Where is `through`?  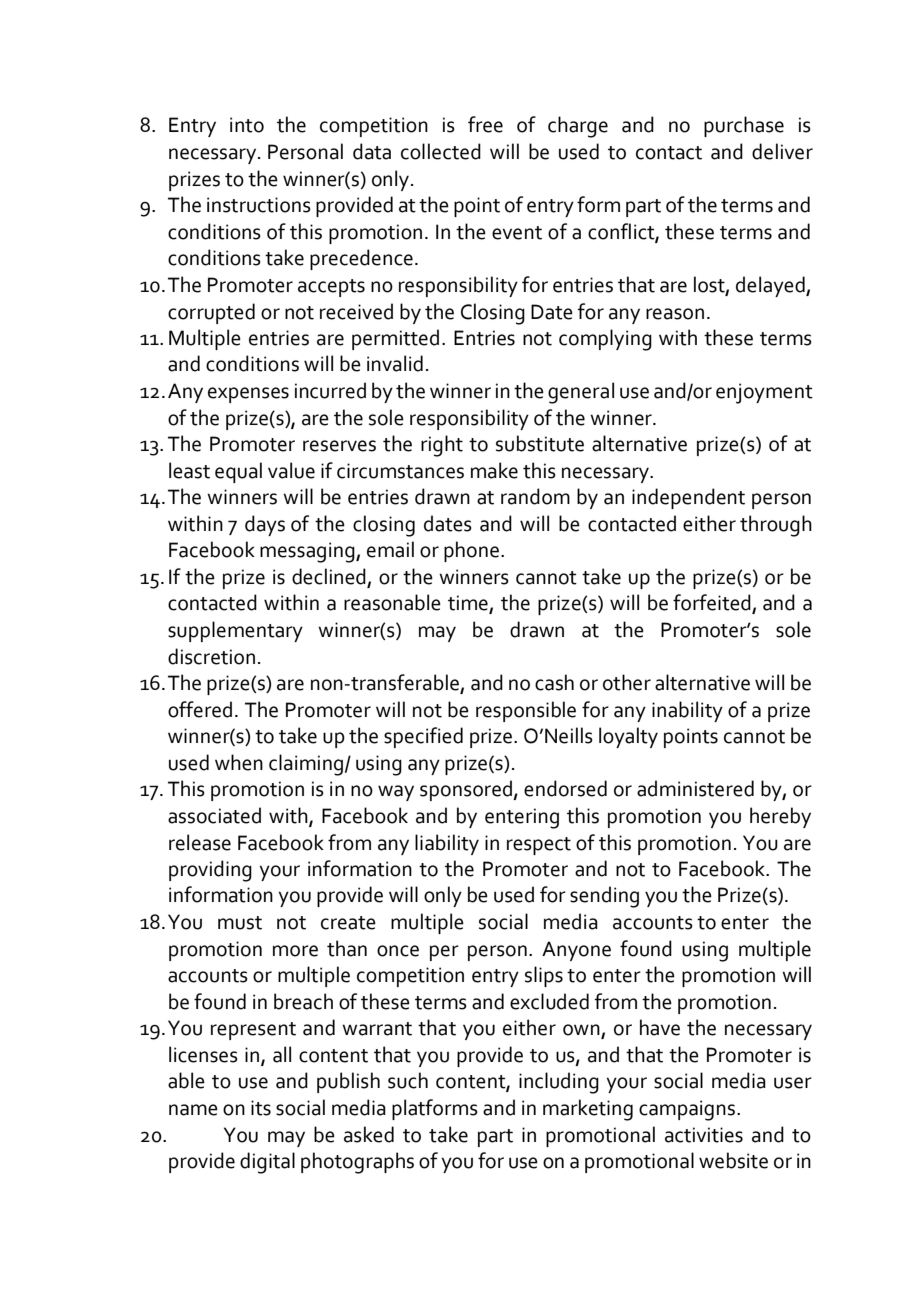
through is located at coordinates (776, 526).
